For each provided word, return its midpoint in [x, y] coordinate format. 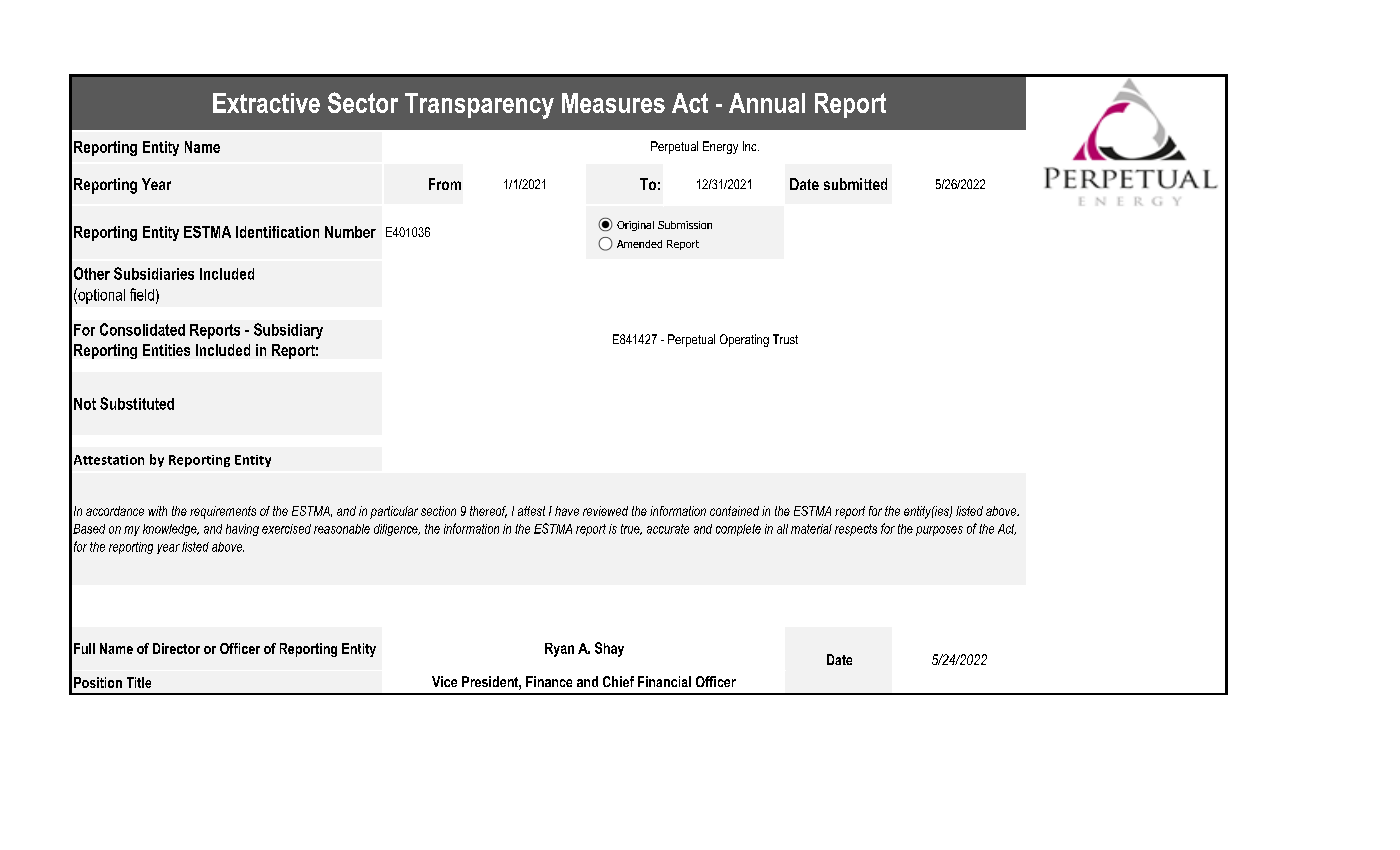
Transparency [479, 106]
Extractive [266, 103]
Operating [744, 340]
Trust [785, 339]
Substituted [137, 403]
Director [176, 648]
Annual [767, 103]
